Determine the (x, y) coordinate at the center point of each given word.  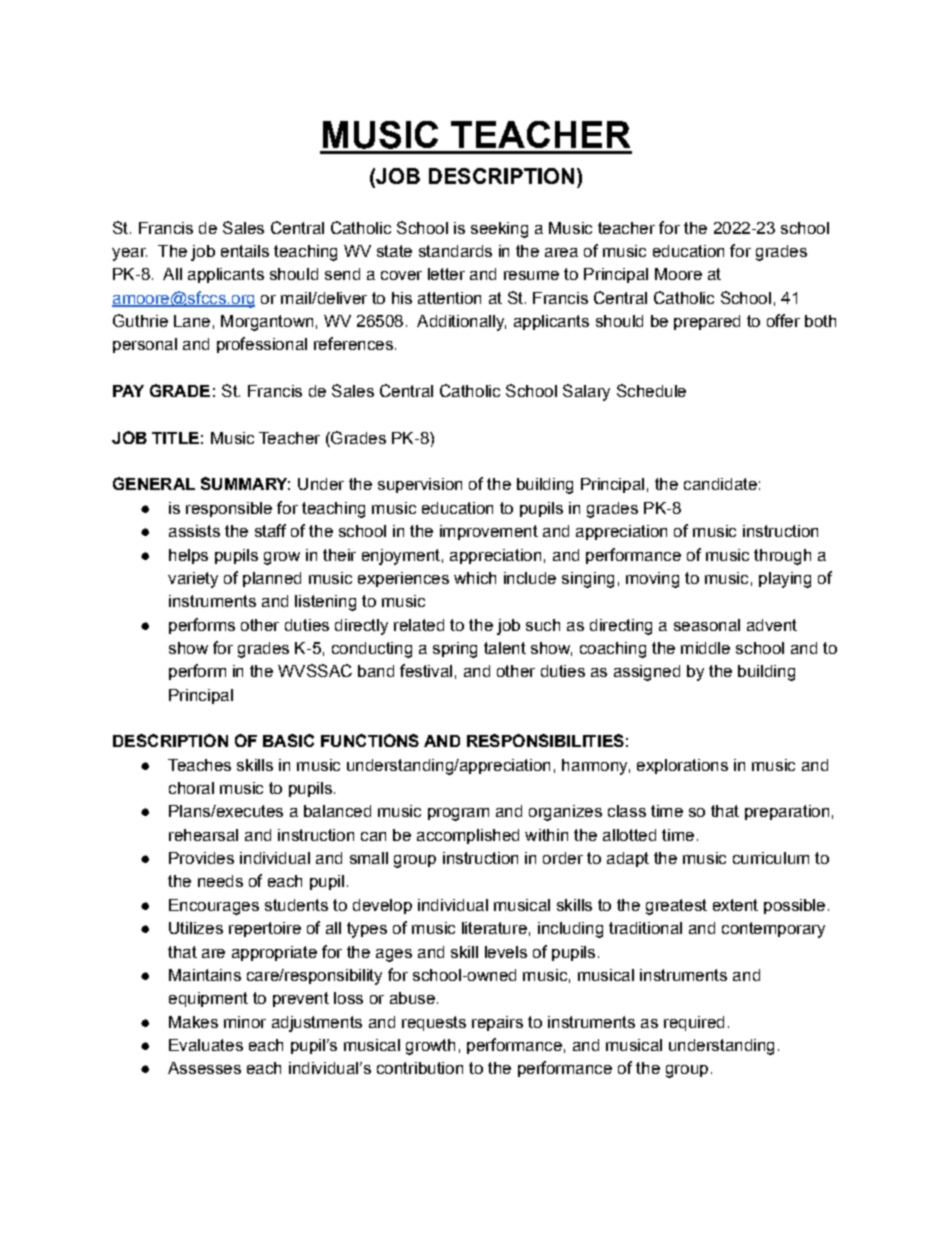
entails (245, 251)
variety (193, 580)
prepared (707, 322)
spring (455, 650)
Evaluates (206, 1045)
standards (455, 251)
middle (705, 648)
